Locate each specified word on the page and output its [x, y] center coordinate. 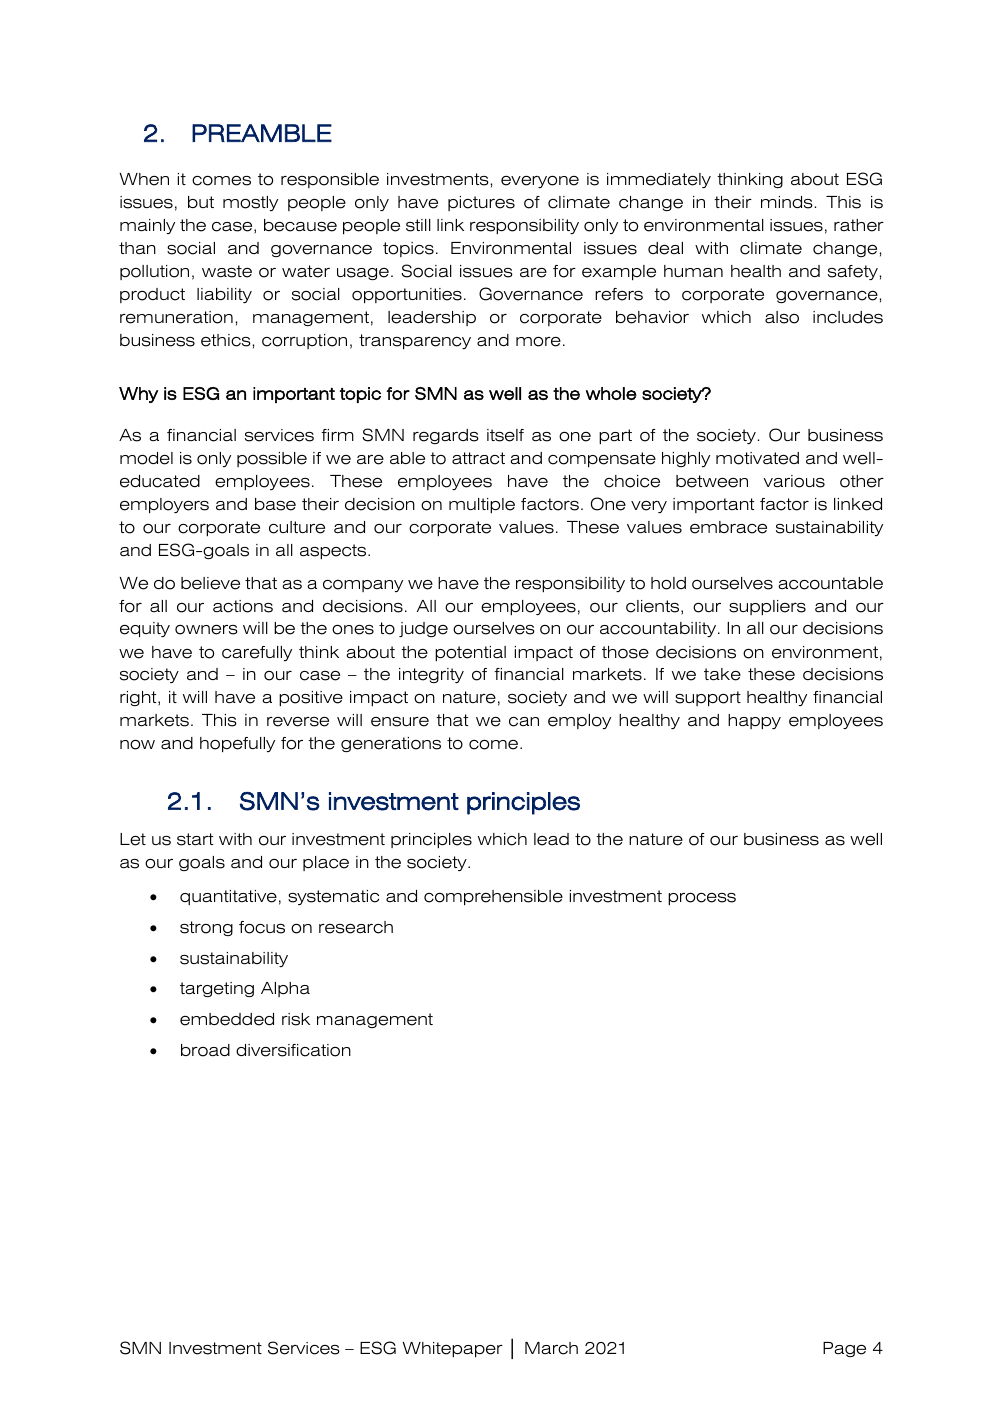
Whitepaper [452, 1349]
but [201, 202]
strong [206, 928]
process [702, 899]
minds [788, 202]
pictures [481, 203]
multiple [482, 505]
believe [210, 583]
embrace [728, 527]
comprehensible [493, 897]
